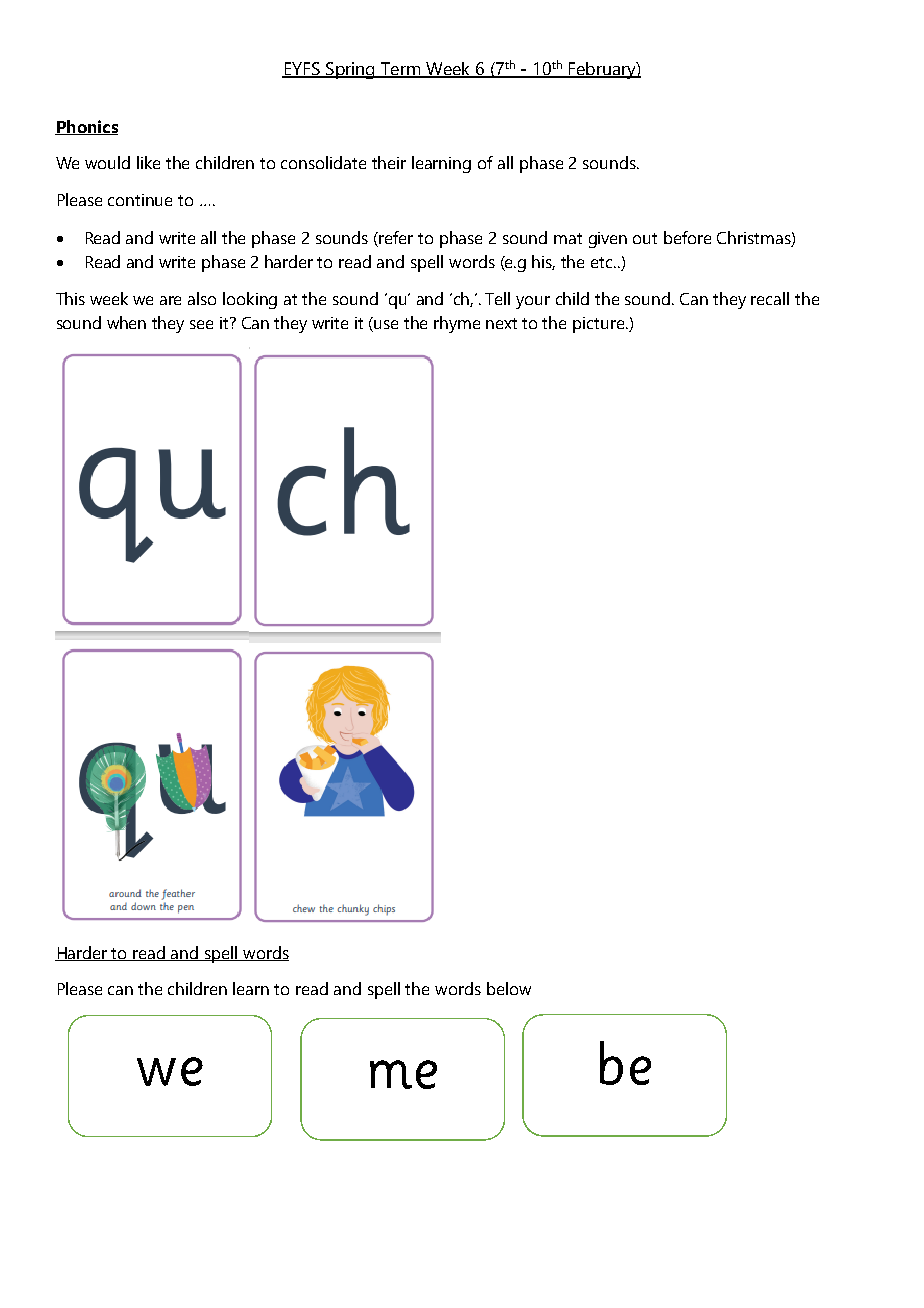  I want to click on use, so click(386, 324).
